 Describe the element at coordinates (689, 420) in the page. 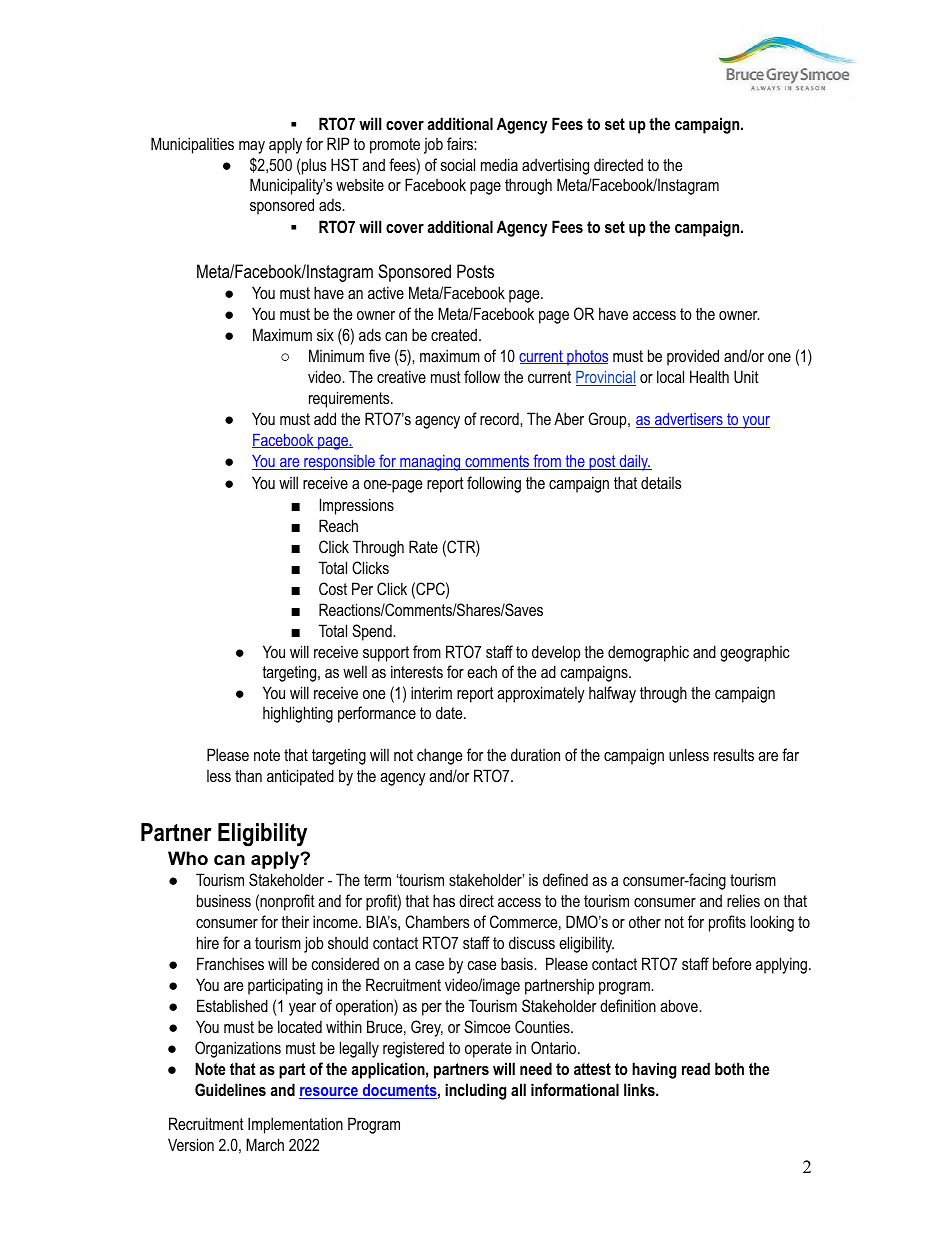

I see `advertisers` at that location.
